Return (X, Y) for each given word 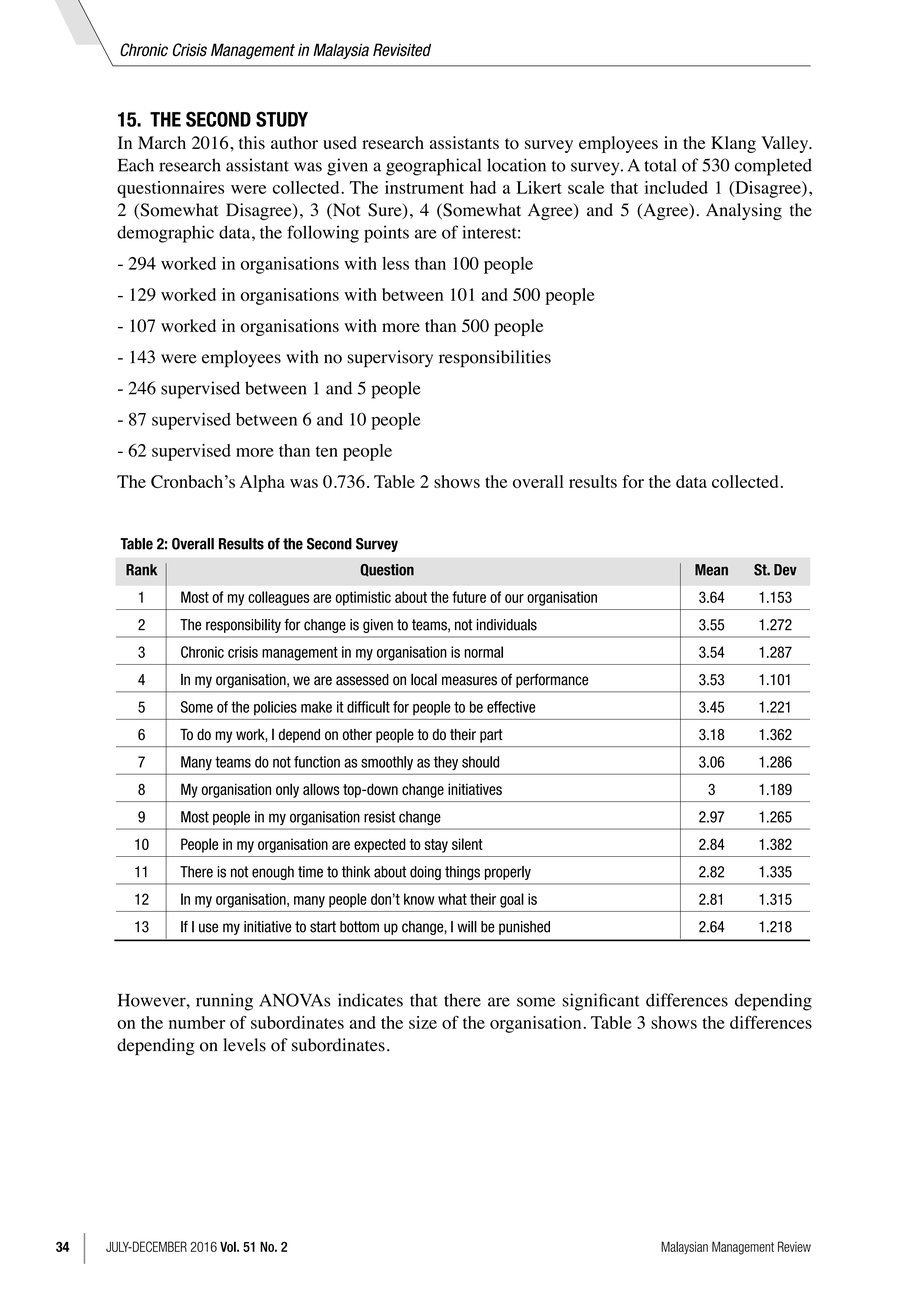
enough (273, 873)
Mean (711, 570)
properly (508, 873)
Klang (733, 144)
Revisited (402, 50)
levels (244, 1045)
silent (467, 844)
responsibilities (495, 359)
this (252, 142)
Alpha (262, 483)
